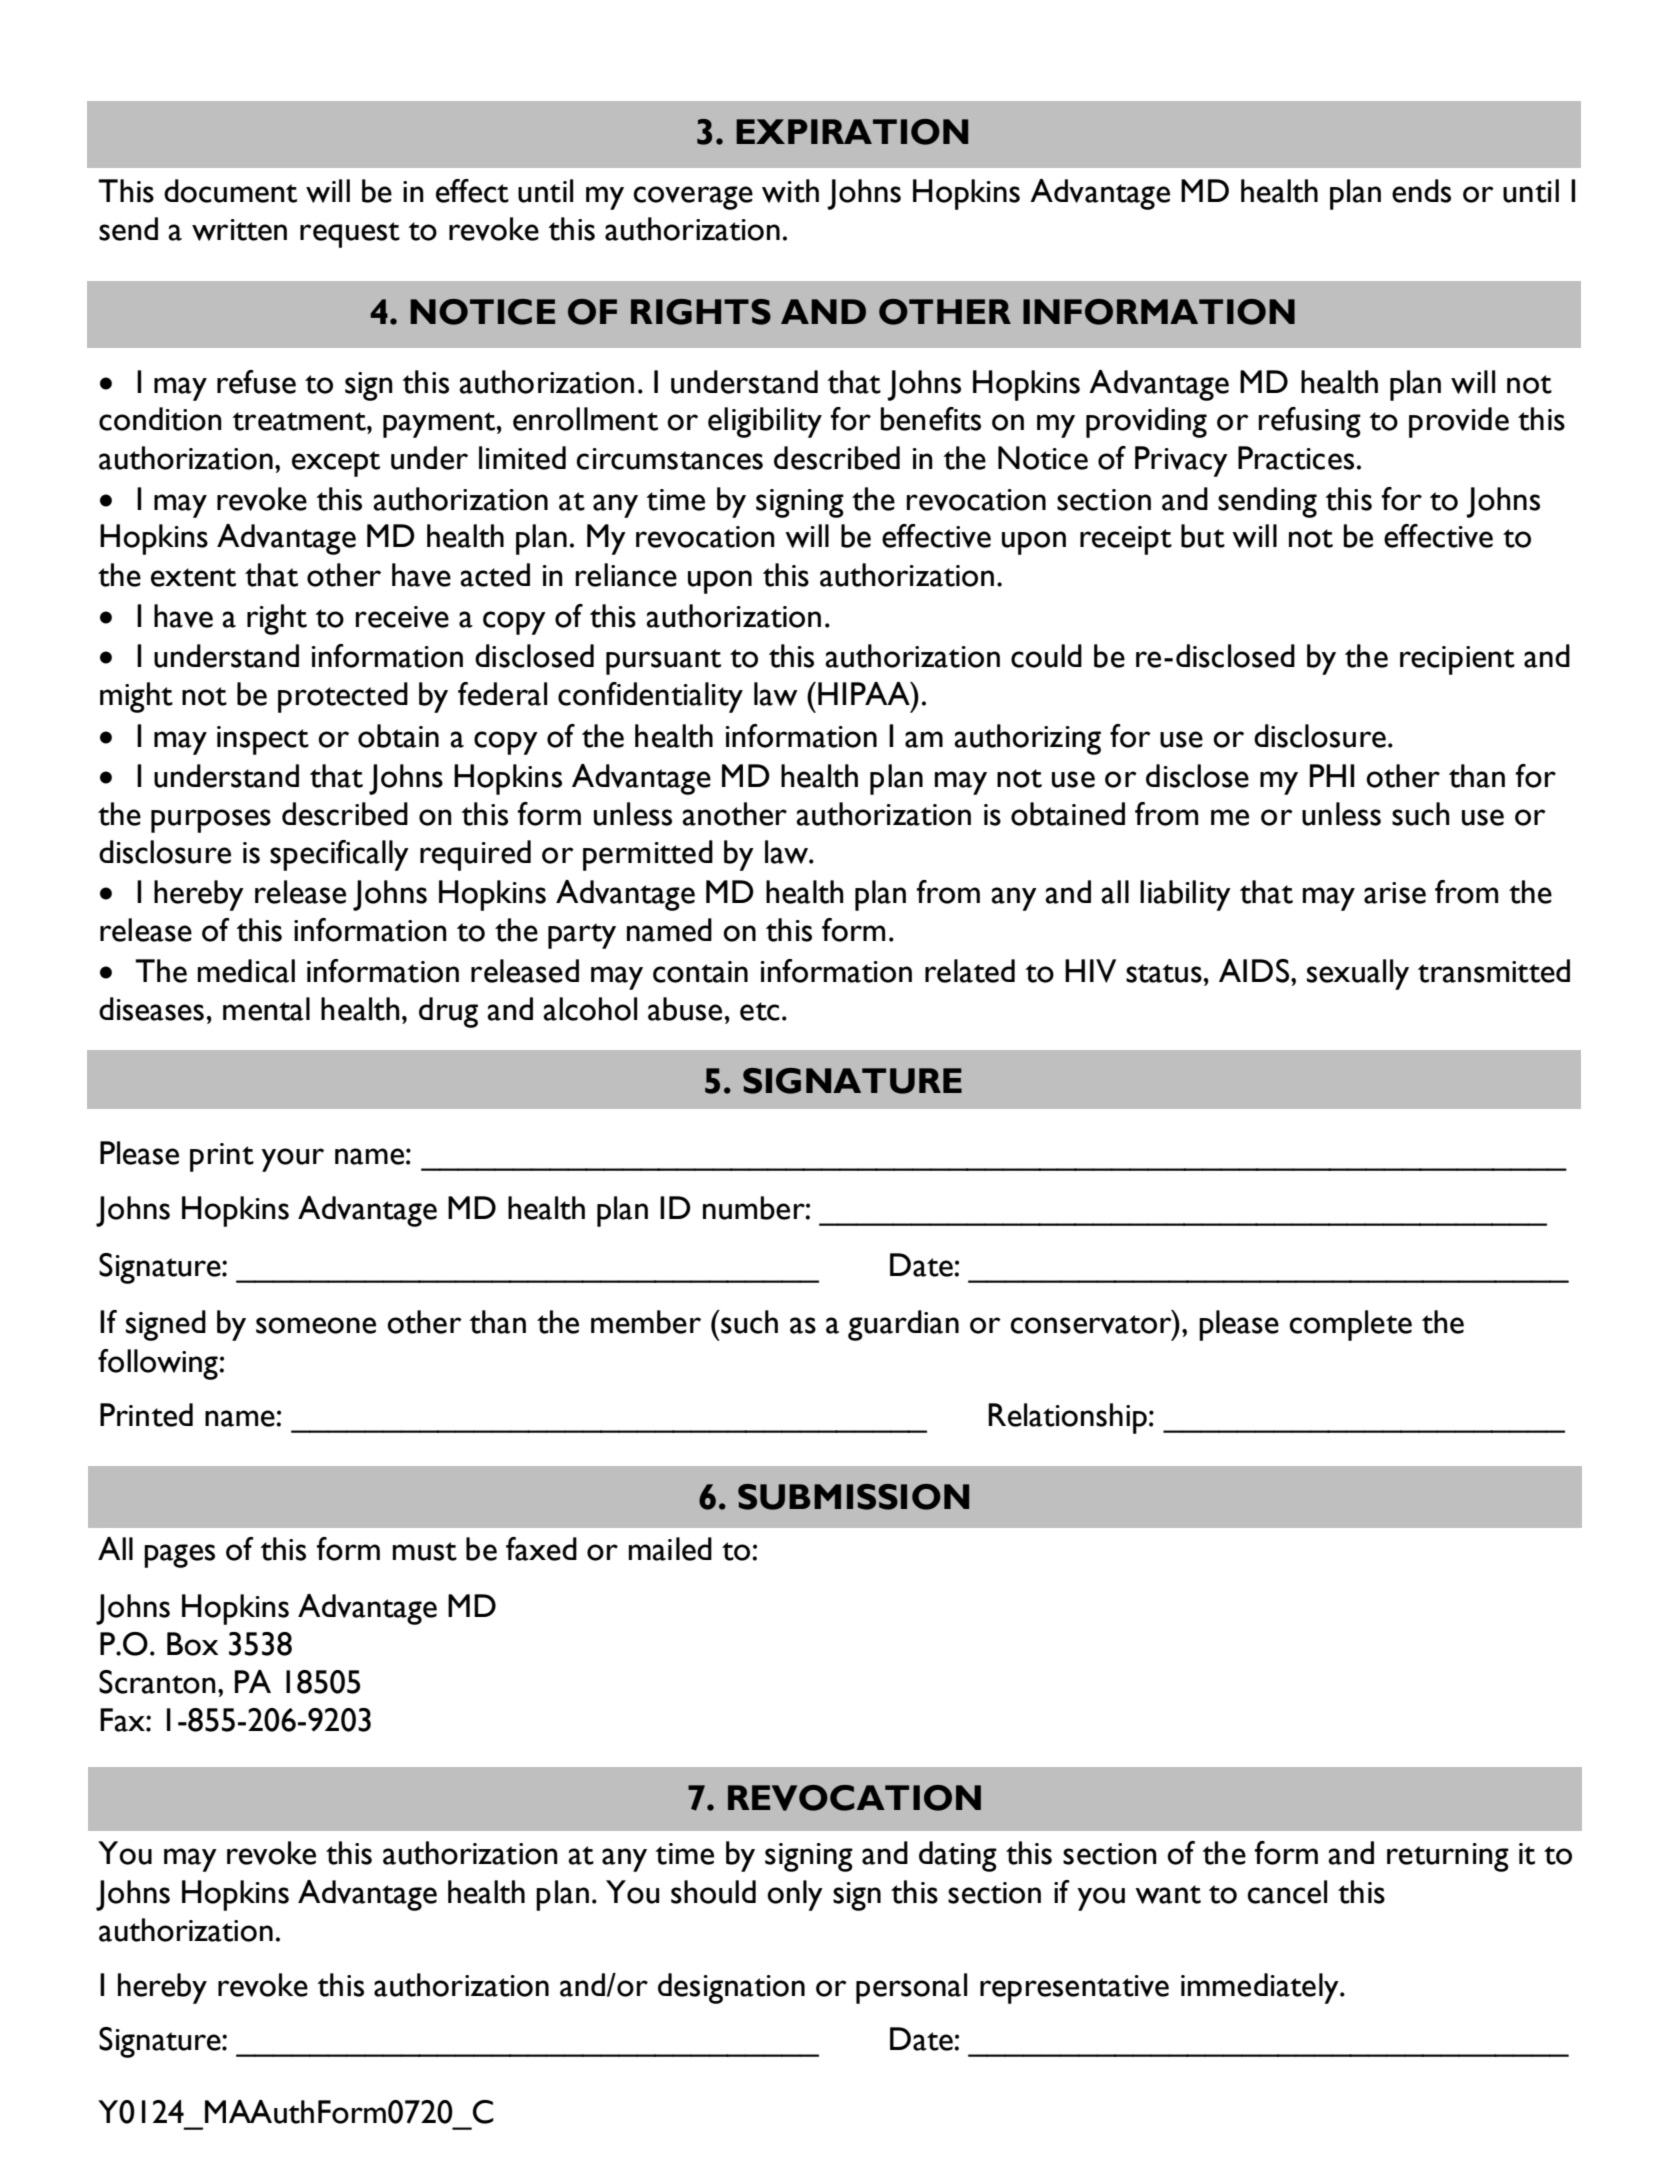 The image size is (1676, 2169). What do you see at coordinates (795, 1895) in the page?
I see `only` at bounding box center [795, 1895].
